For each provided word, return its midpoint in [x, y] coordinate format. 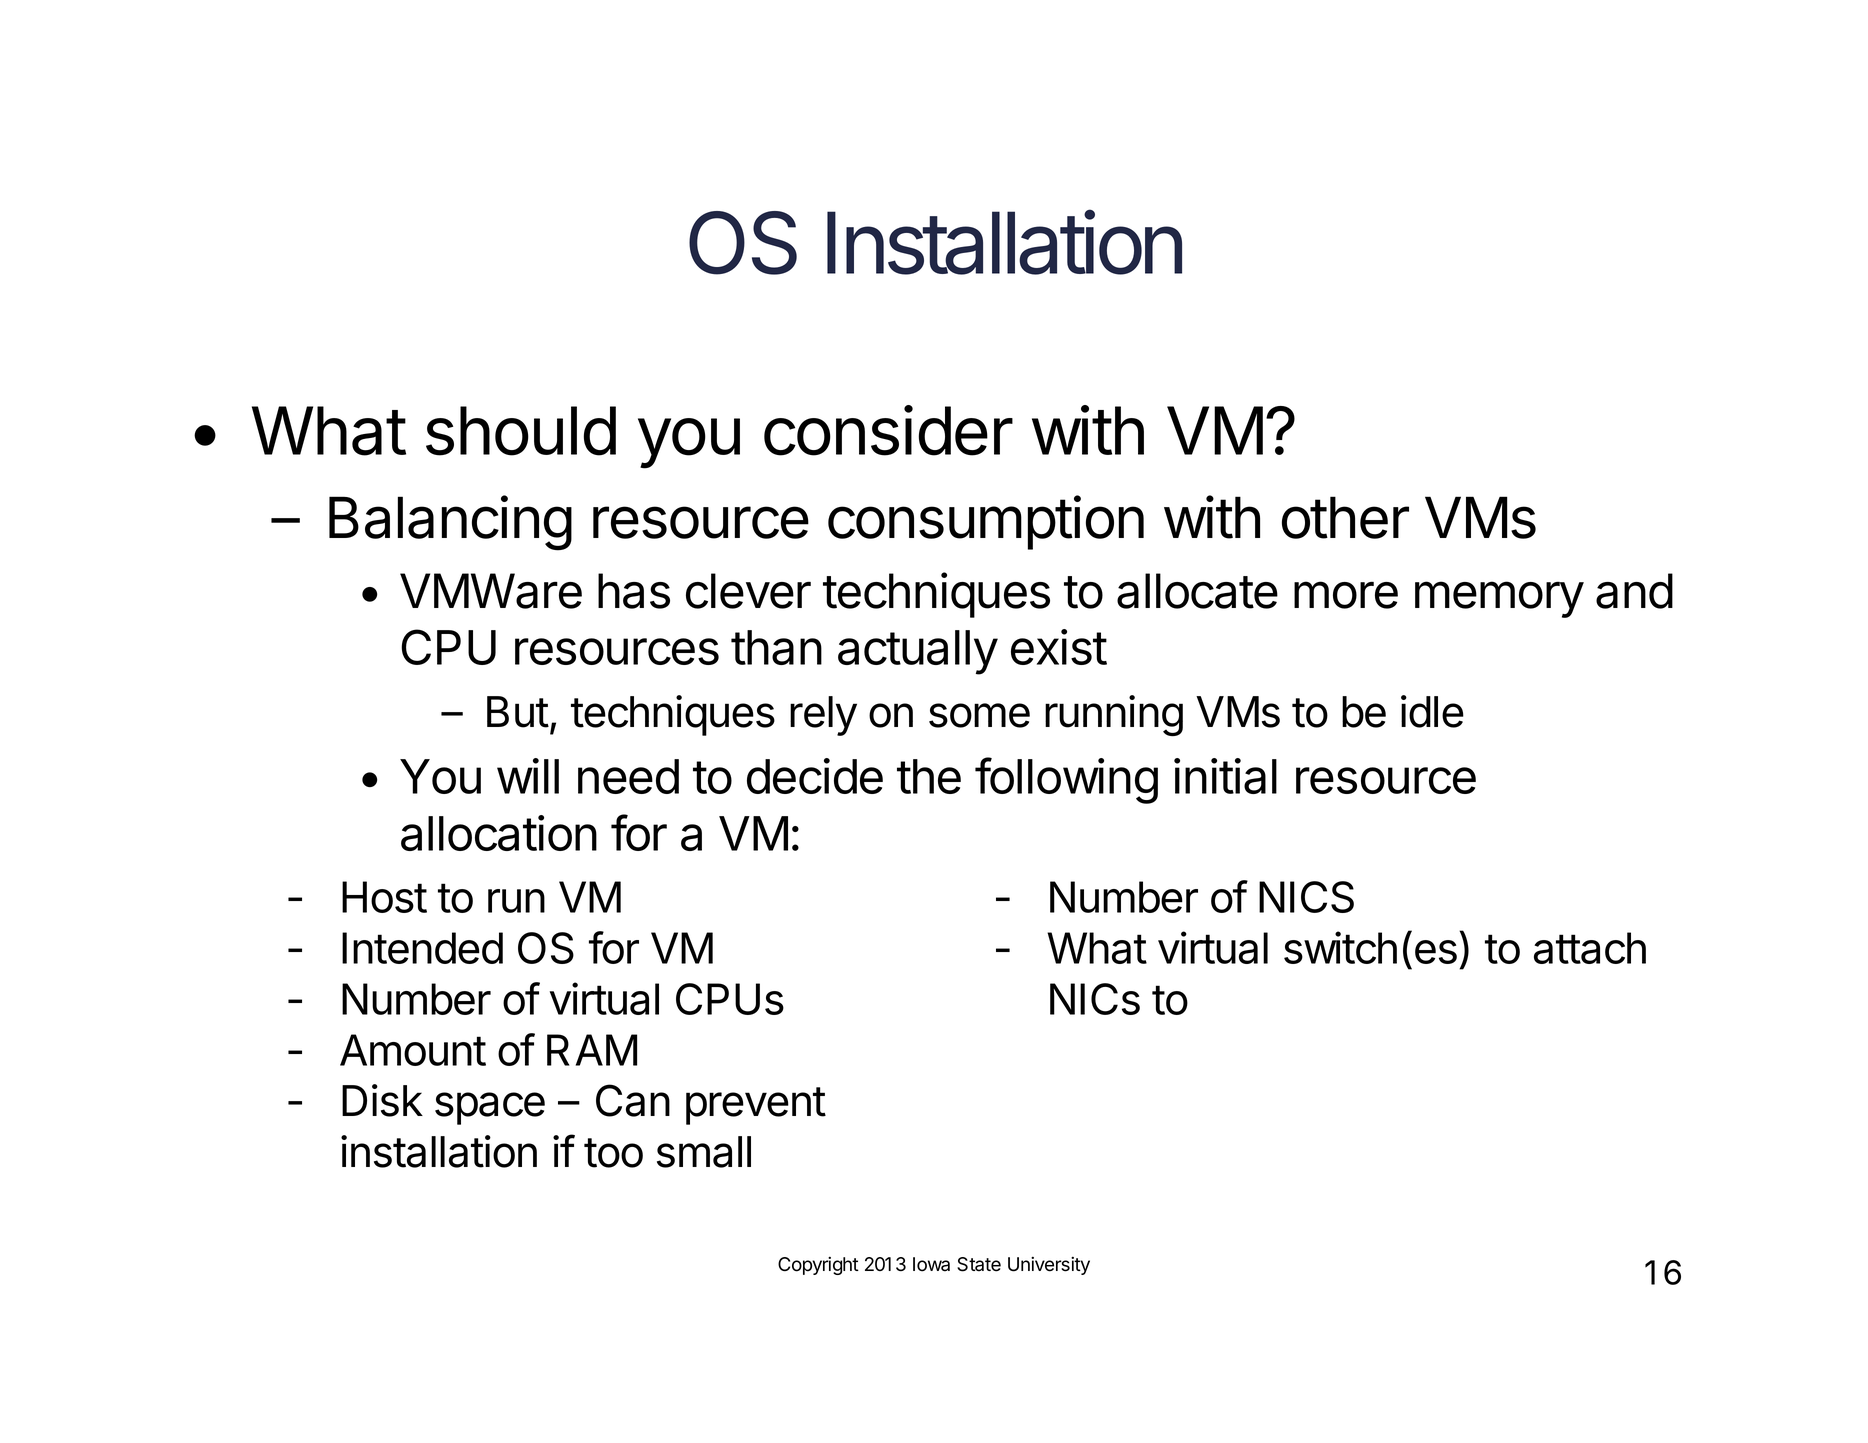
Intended [422, 948]
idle [1432, 711]
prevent [756, 1106]
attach [1590, 948]
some [979, 715]
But [518, 712]
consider [888, 430]
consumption [986, 522]
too [613, 1153]
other [1345, 517]
